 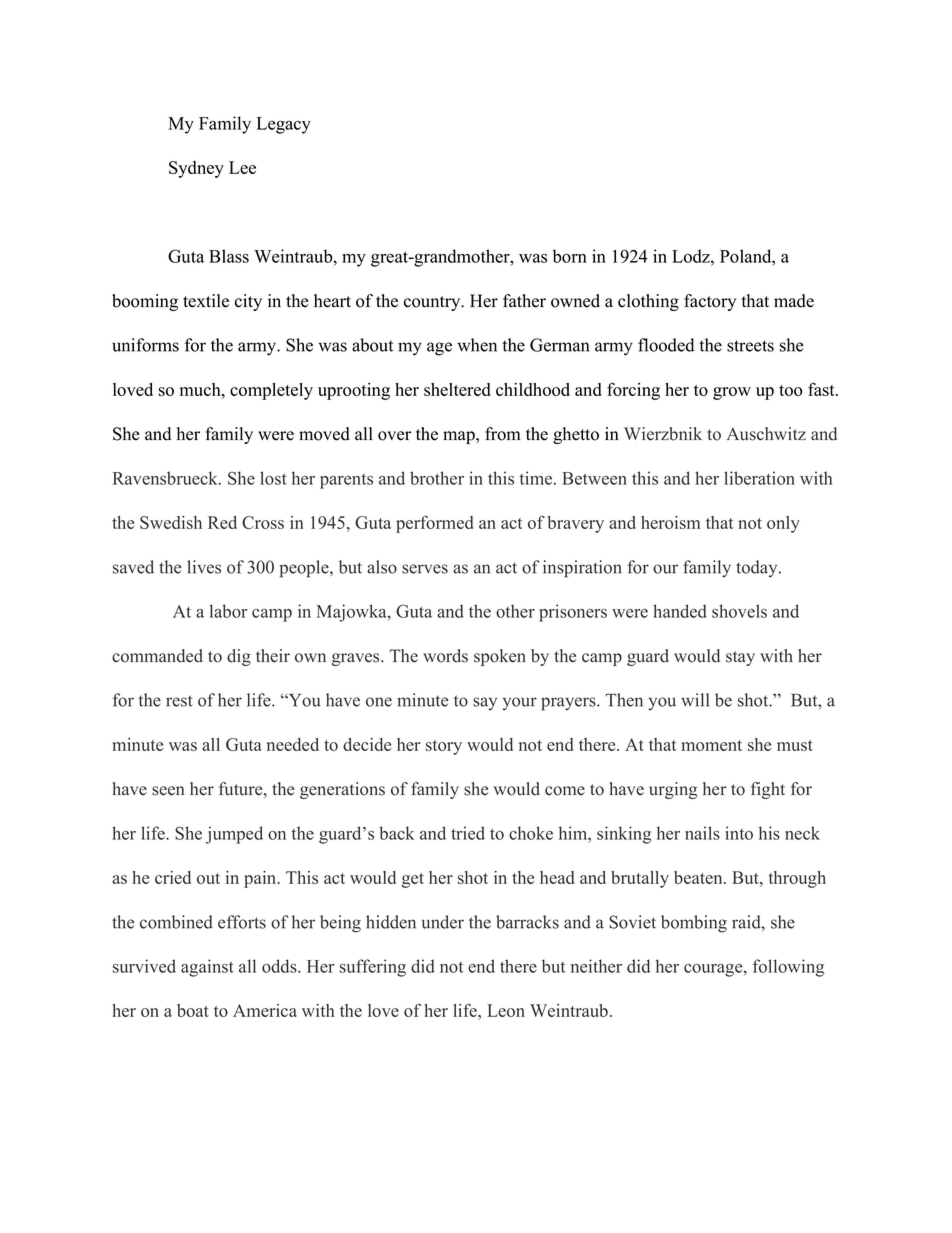 I want to click on factory, so click(x=710, y=302).
